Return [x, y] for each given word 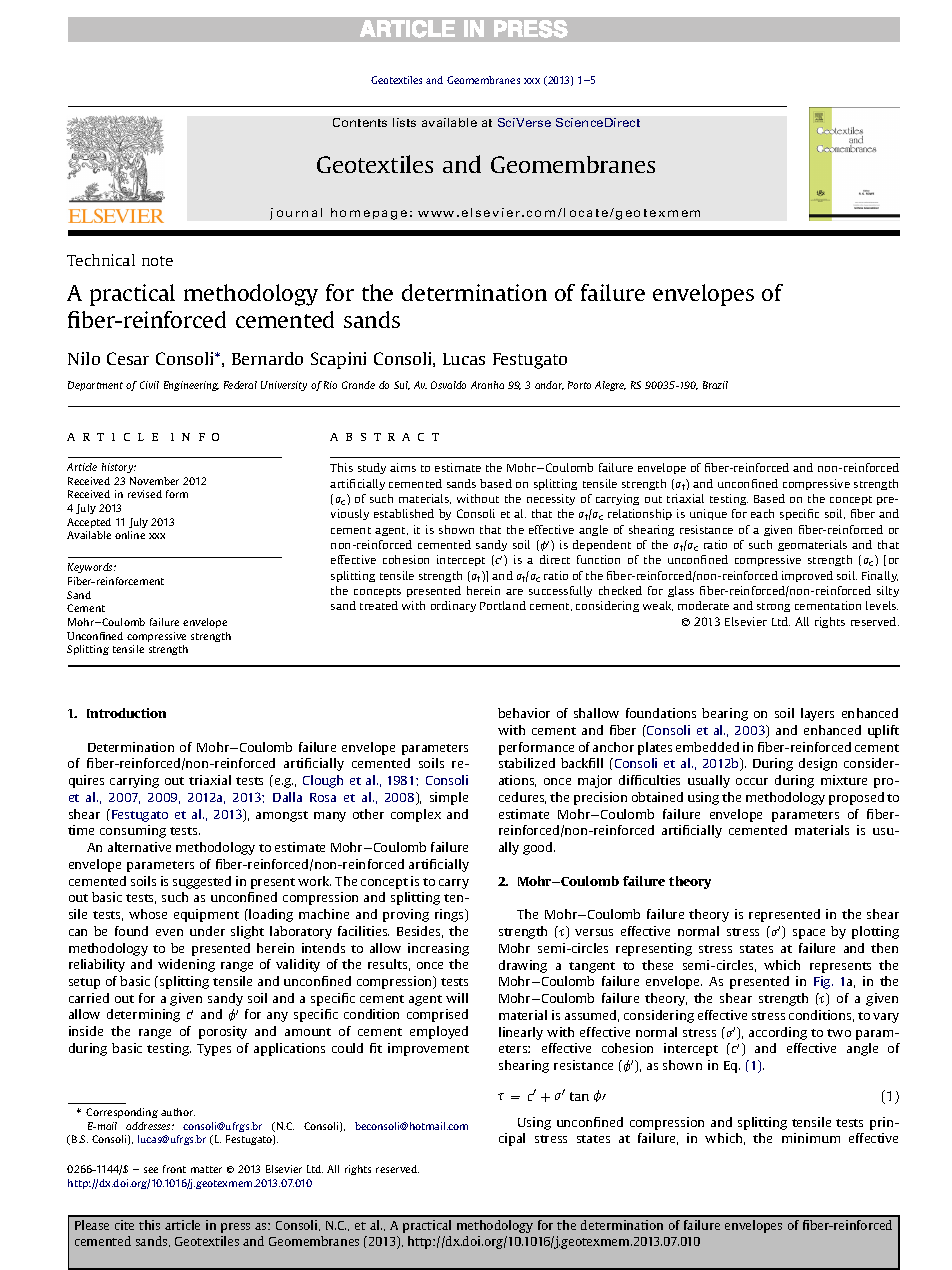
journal [296, 214]
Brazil [715, 385]
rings [451, 915]
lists [404, 122]
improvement [428, 1049]
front [174, 1169]
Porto [579, 385]
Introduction [126, 713]
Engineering [191, 386]
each [762, 513]
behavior [524, 713]
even [169, 932]
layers [817, 714]
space [809, 934]
